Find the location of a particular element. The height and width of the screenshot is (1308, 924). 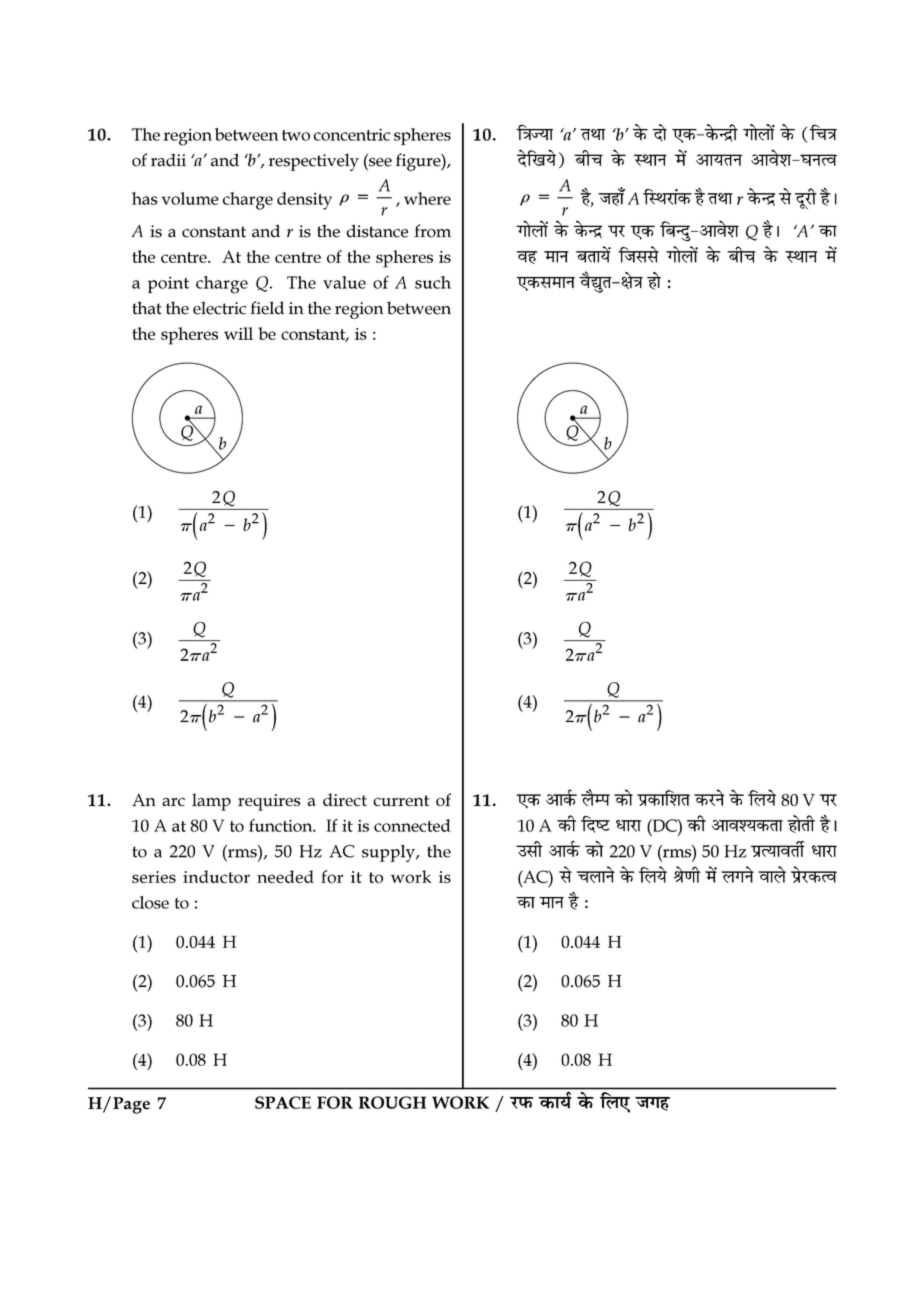

supply is located at coordinates (389, 853).
